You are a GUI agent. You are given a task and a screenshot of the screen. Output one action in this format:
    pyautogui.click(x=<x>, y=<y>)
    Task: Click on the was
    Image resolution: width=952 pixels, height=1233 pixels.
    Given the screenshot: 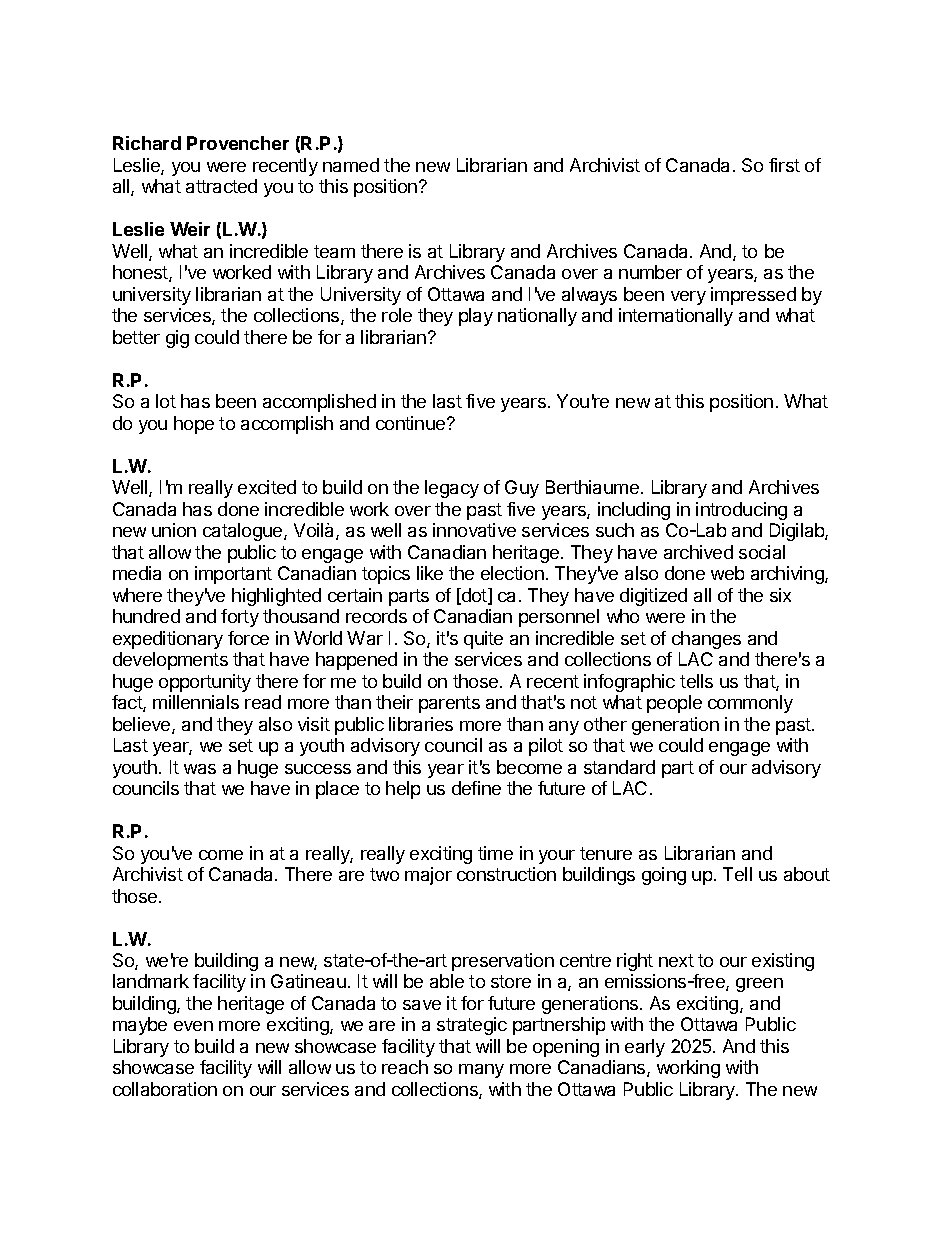 What is the action you would take?
    pyautogui.click(x=200, y=769)
